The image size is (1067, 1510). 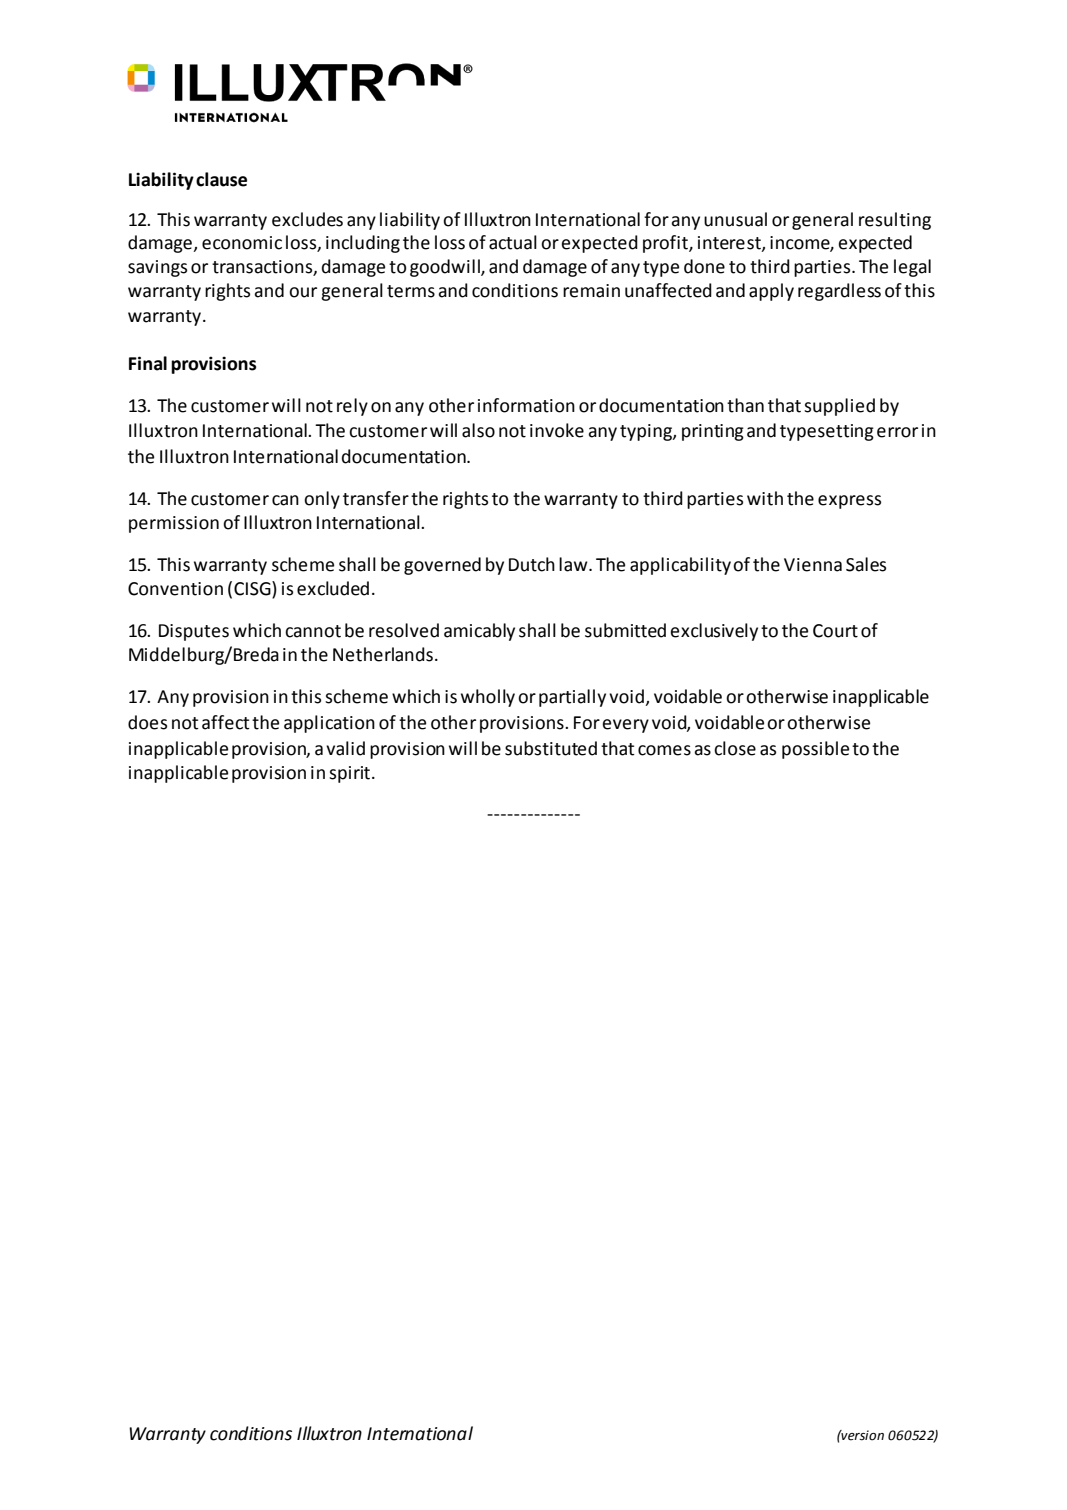 What do you see at coordinates (526, 405) in the screenshot?
I see `information` at bounding box center [526, 405].
